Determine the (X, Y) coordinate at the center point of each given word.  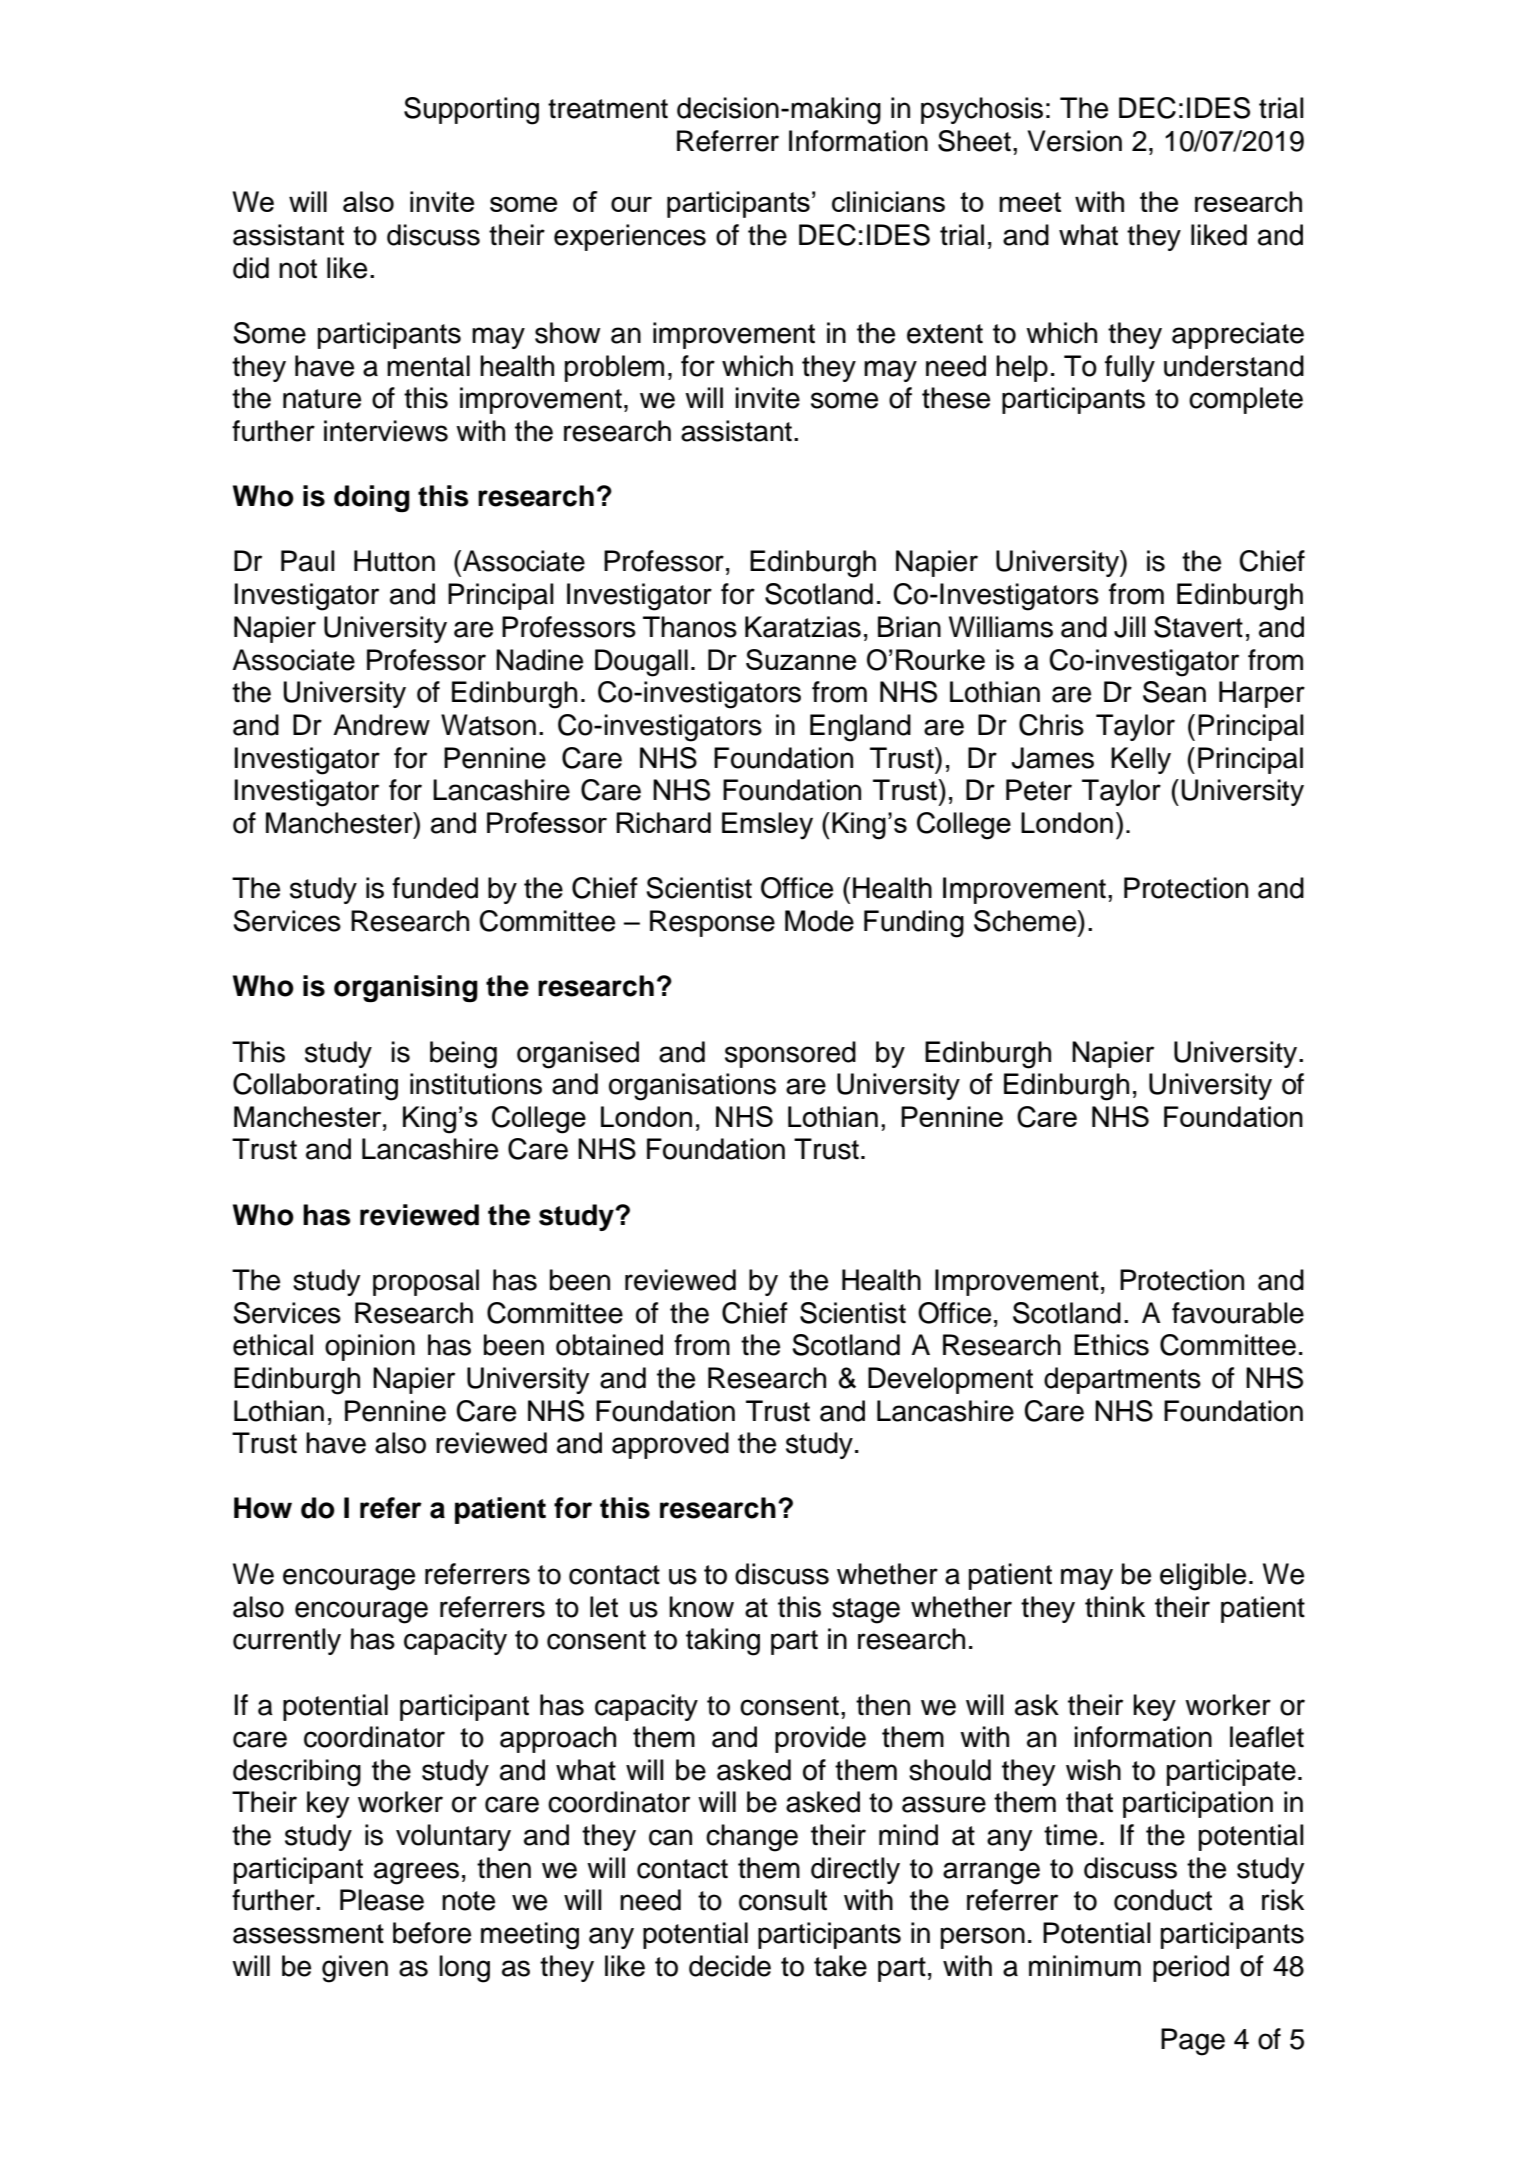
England (860, 728)
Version (1074, 141)
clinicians (888, 201)
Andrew (381, 725)
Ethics (1111, 1345)
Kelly (1141, 760)
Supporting (471, 111)
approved (670, 1445)
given (355, 1969)
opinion (370, 1347)
